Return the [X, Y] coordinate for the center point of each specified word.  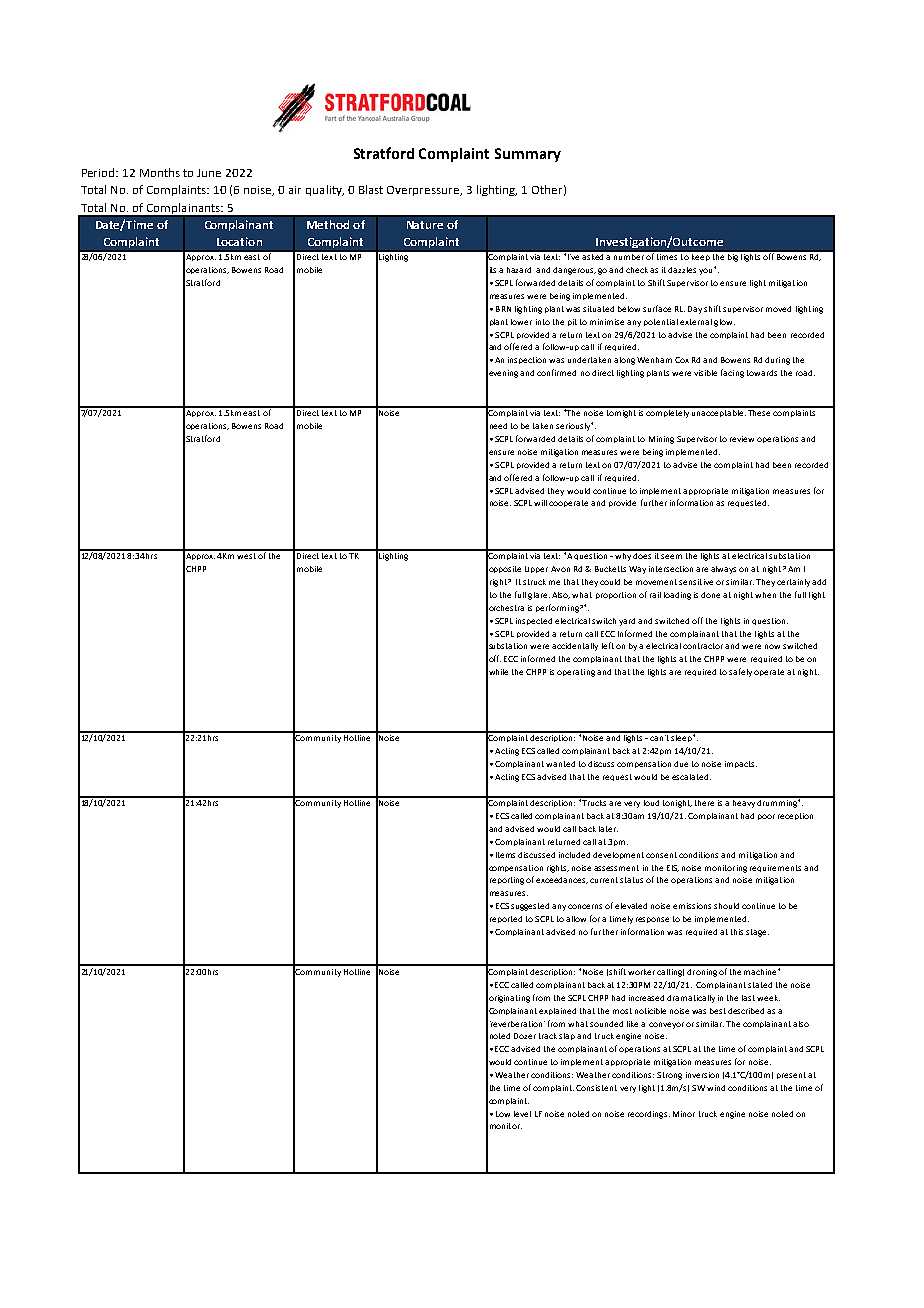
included [574, 855]
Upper [536, 569]
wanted [560, 764]
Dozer [525, 1036]
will [540, 503]
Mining [661, 440]
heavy [744, 802]
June [209, 173]
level [522, 1114]
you [707, 271]
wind [716, 1088]
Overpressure [424, 191]
